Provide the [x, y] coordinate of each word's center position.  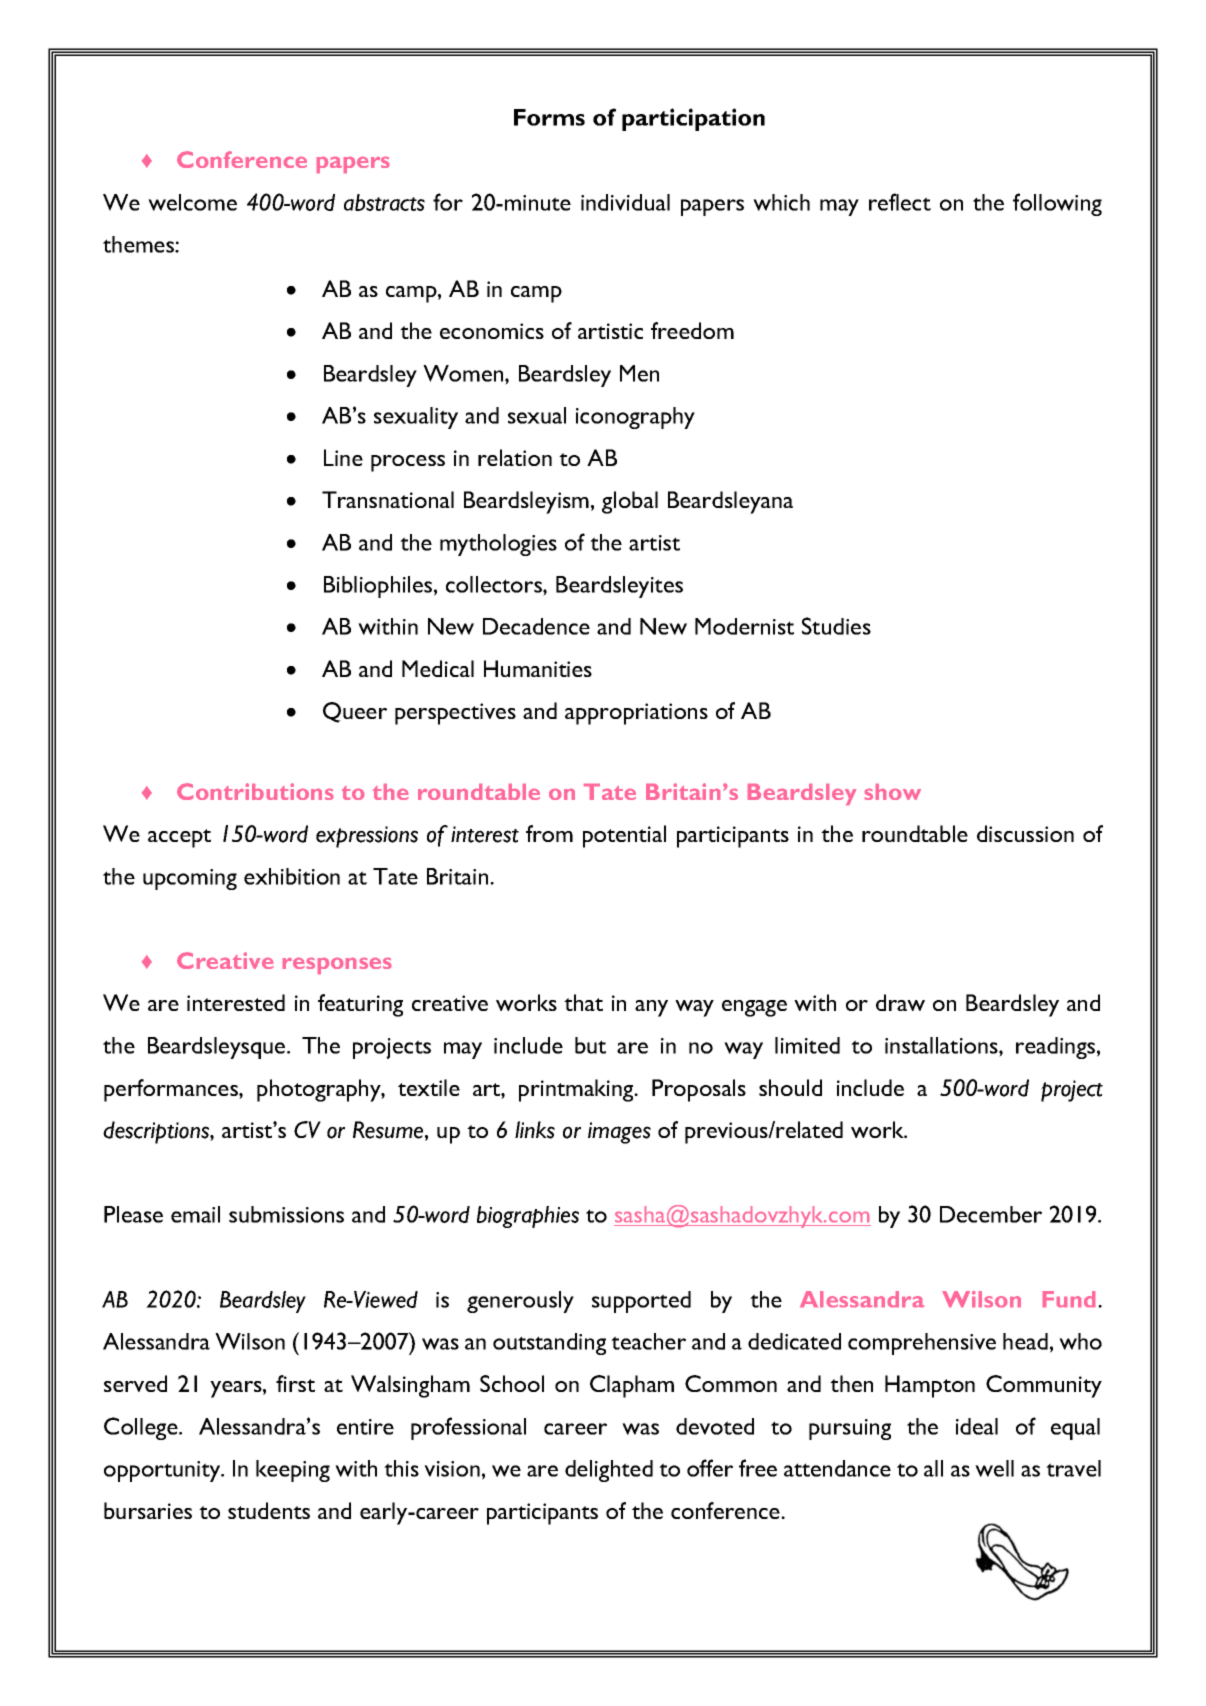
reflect [900, 202]
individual [625, 202]
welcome [192, 202]
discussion [1025, 833]
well [994, 1468]
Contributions [255, 791]
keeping [293, 1471]
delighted [609, 1471]
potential [624, 836]
